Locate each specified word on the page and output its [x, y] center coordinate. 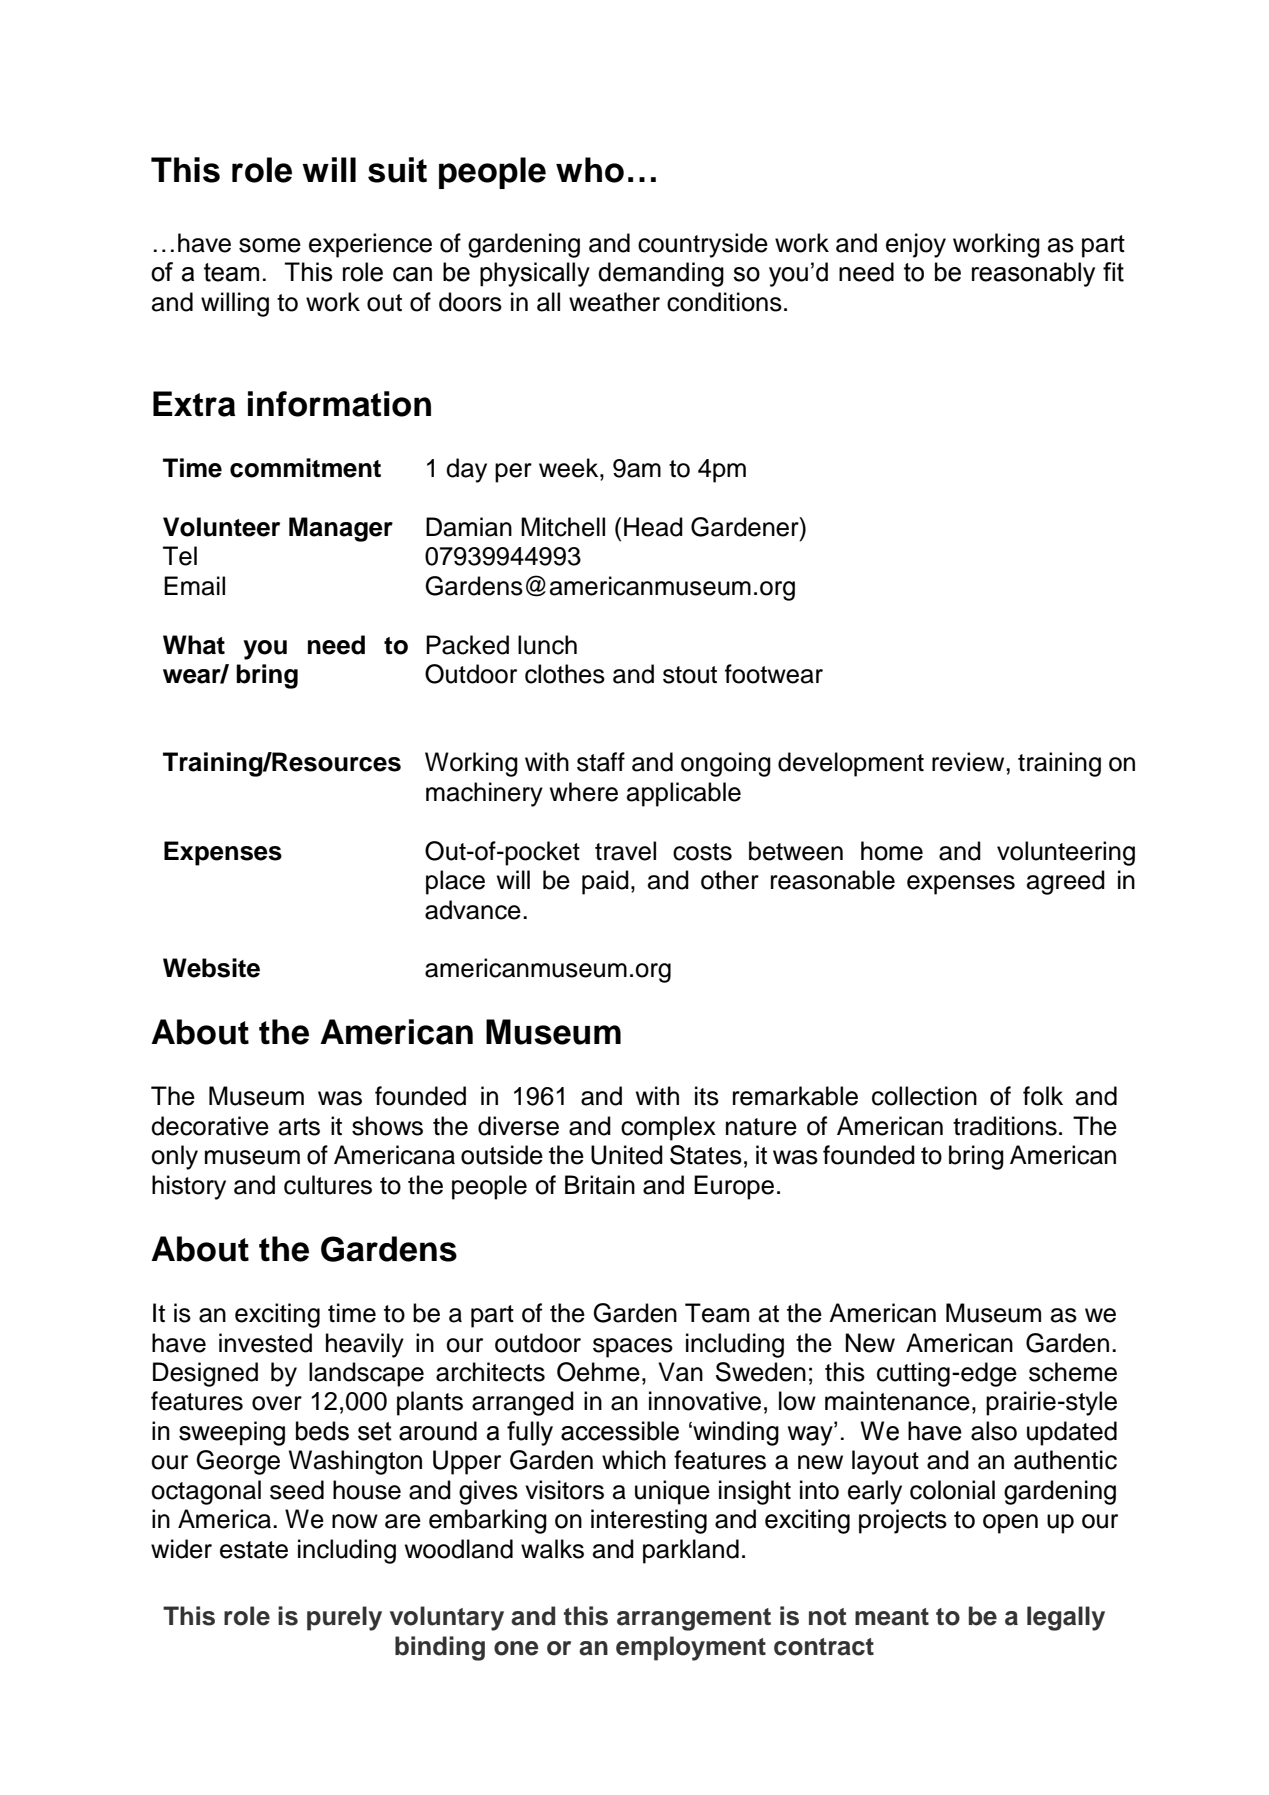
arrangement [694, 1619]
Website [211, 968]
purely [344, 1618]
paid [605, 882]
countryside [703, 245]
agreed [1066, 882]
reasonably [1033, 274]
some [270, 245]
